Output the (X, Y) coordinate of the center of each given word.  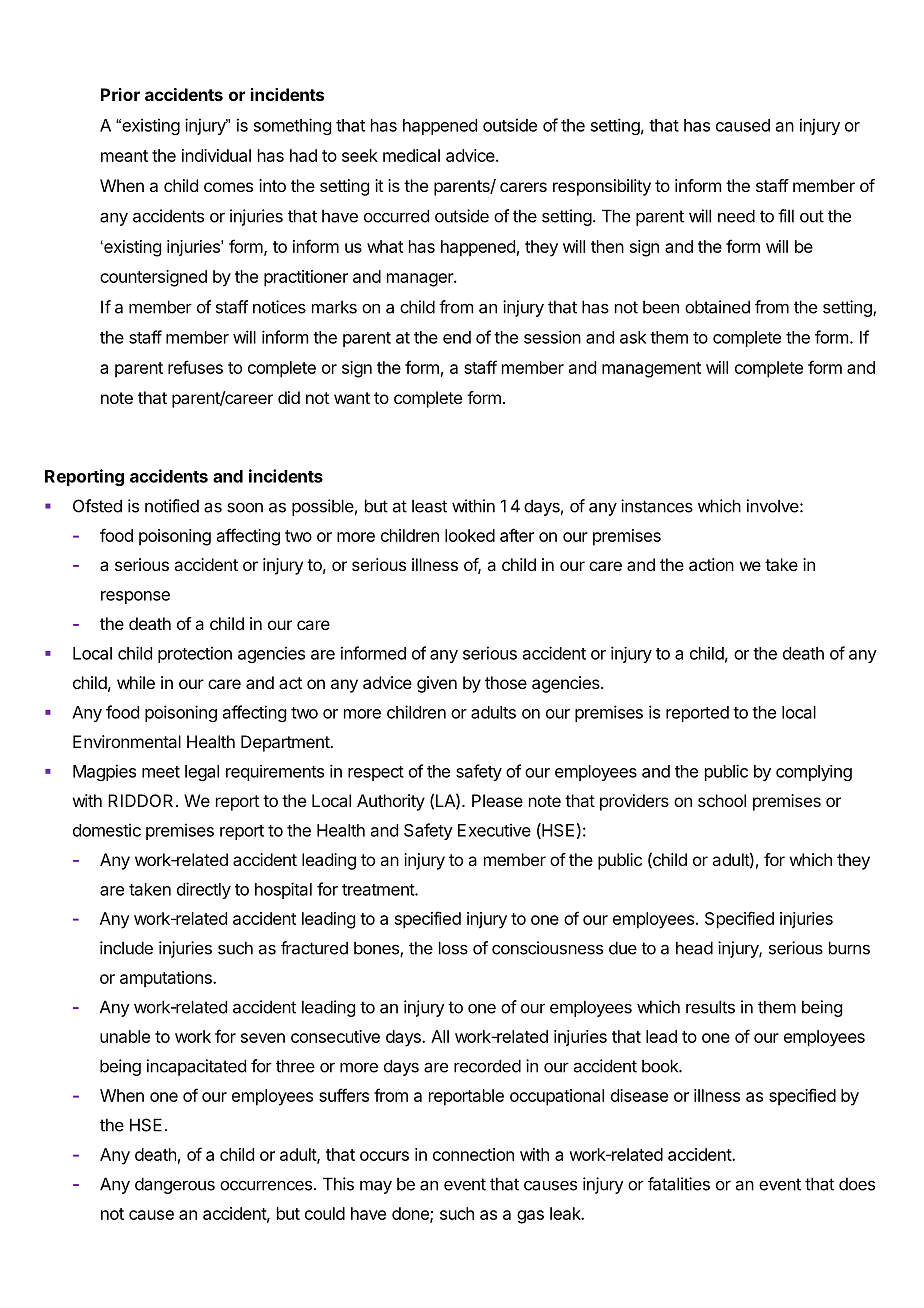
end (457, 337)
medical (411, 155)
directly (204, 890)
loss (453, 948)
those (506, 682)
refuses (195, 367)
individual (216, 155)
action (711, 564)
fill (786, 216)
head (694, 948)
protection (195, 654)
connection (473, 1154)
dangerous (175, 1185)
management (651, 370)
